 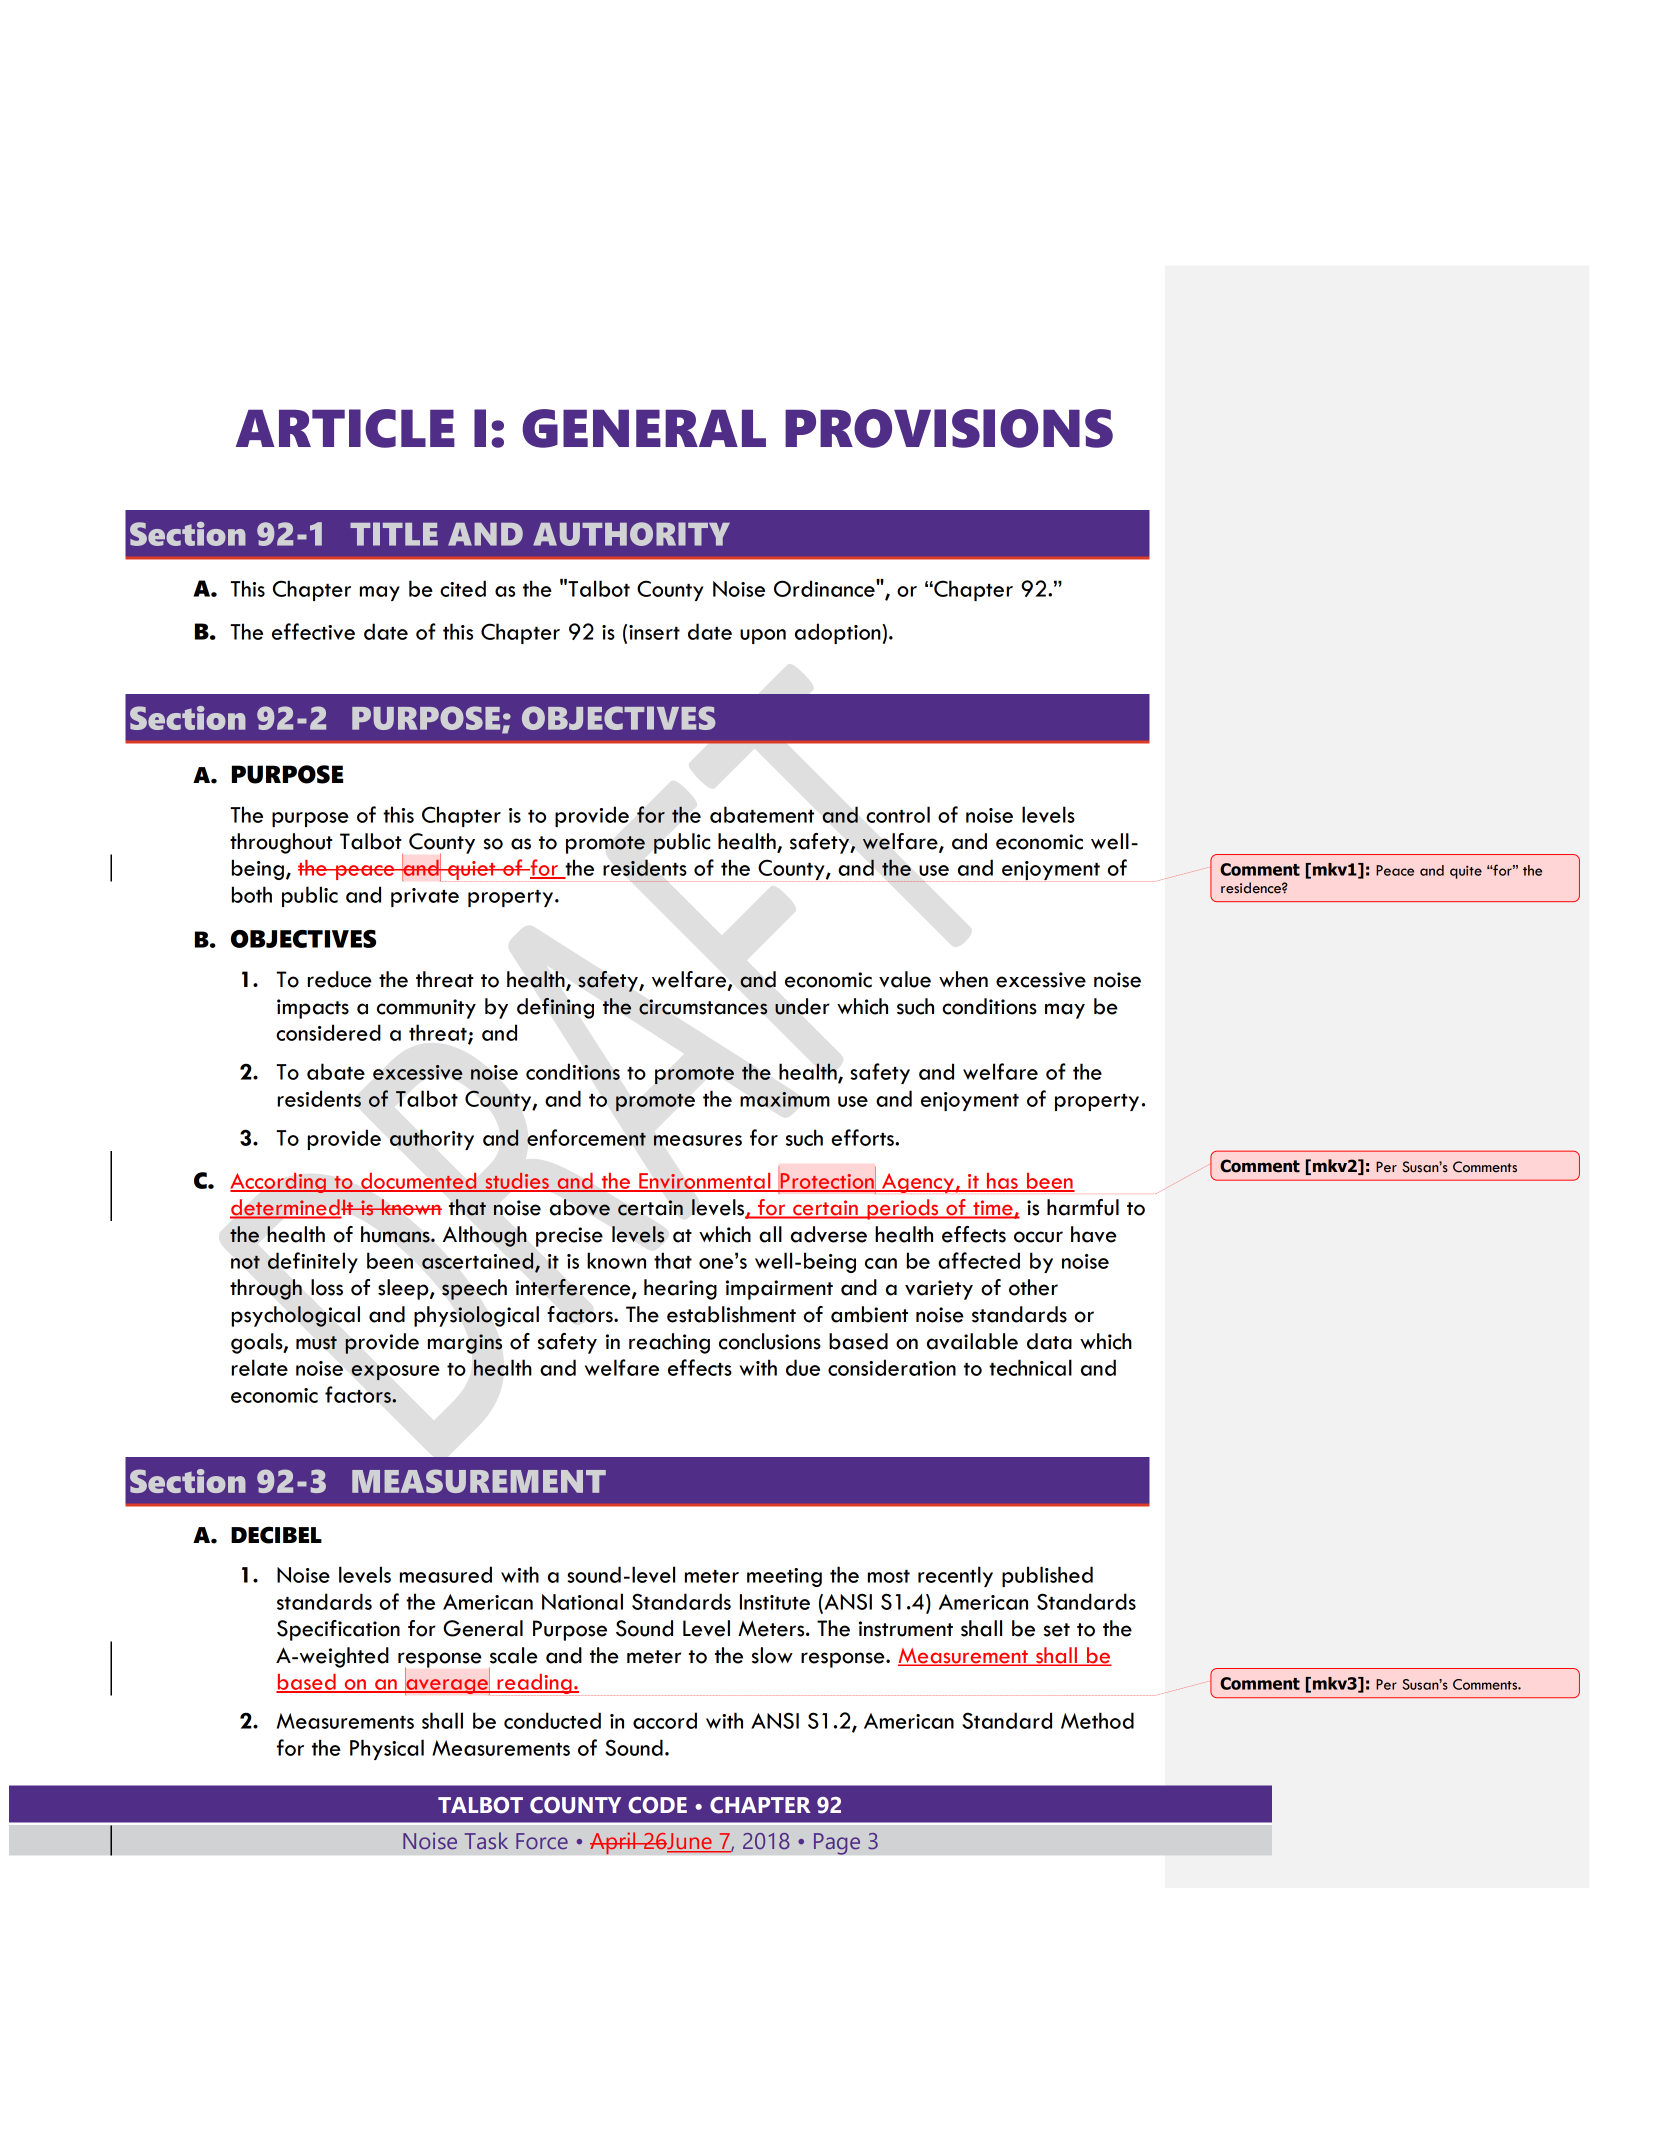 What do you see at coordinates (825, 588) in the screenshot?
I see `Ordinance` at bounding box center [825, 588].
